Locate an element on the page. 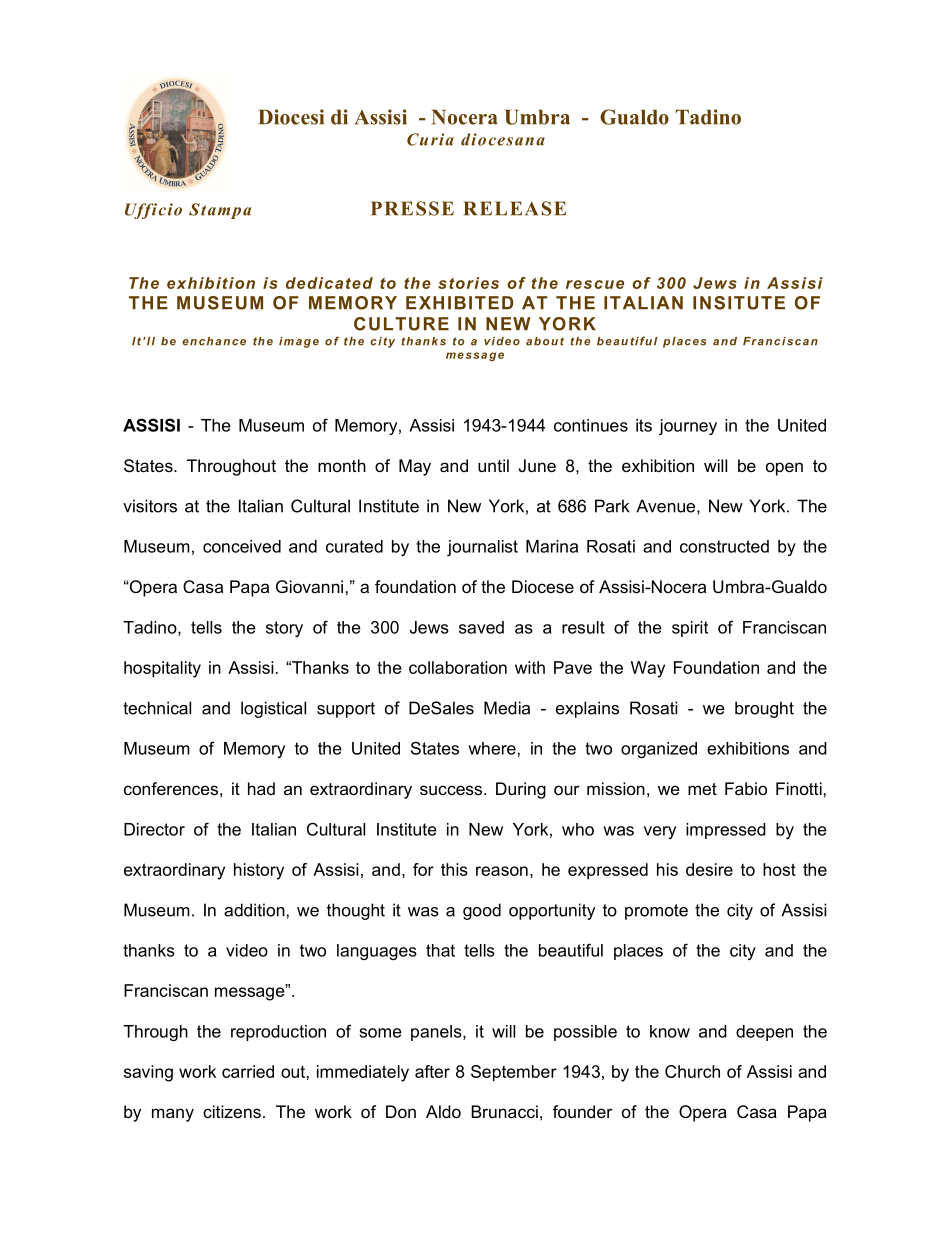 The width and height of the document is (952, 1233). abou is located at coordinates (542, 341).
